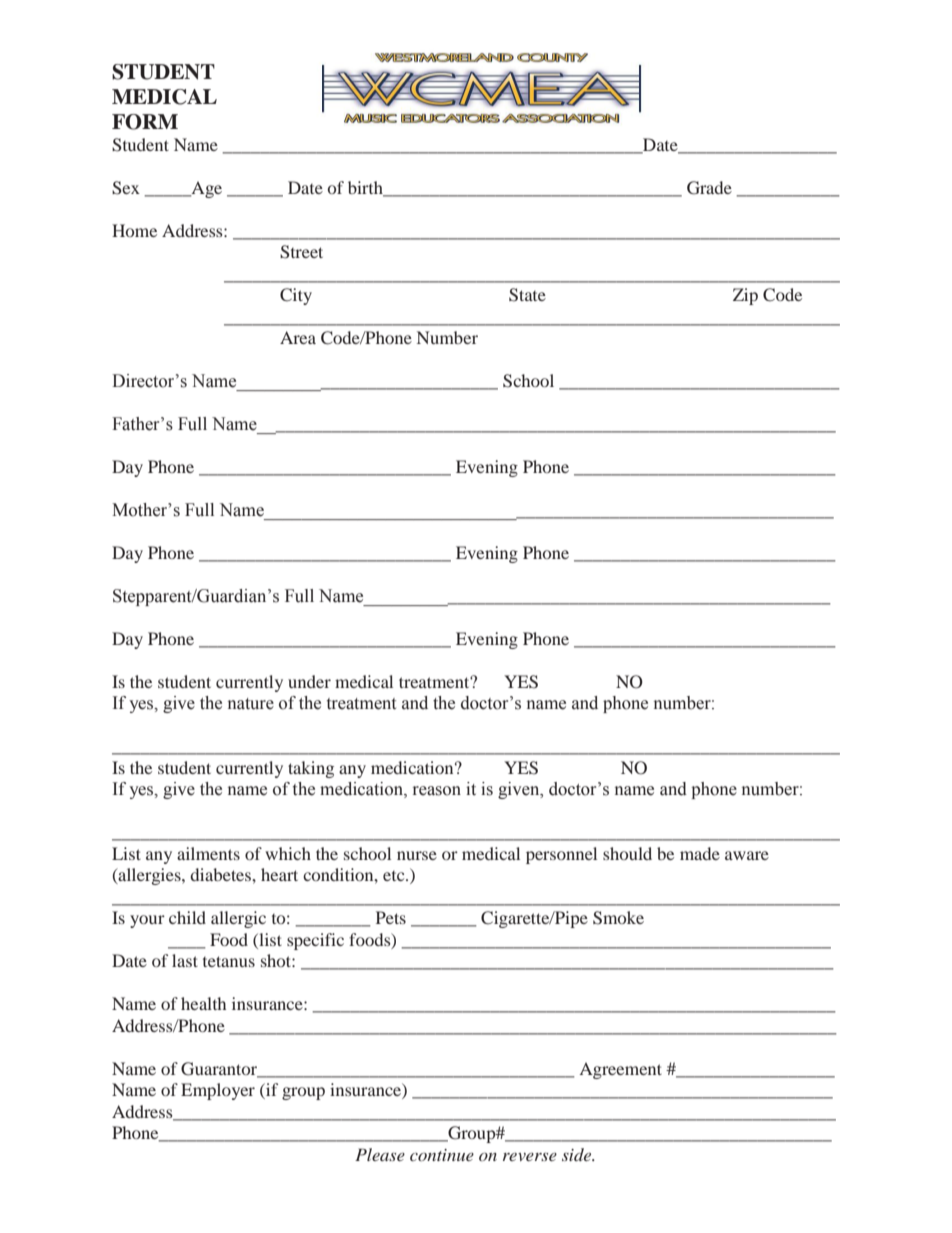  Describe the element at coordinates (251, 704) in the page. I see `nature` at that location.
